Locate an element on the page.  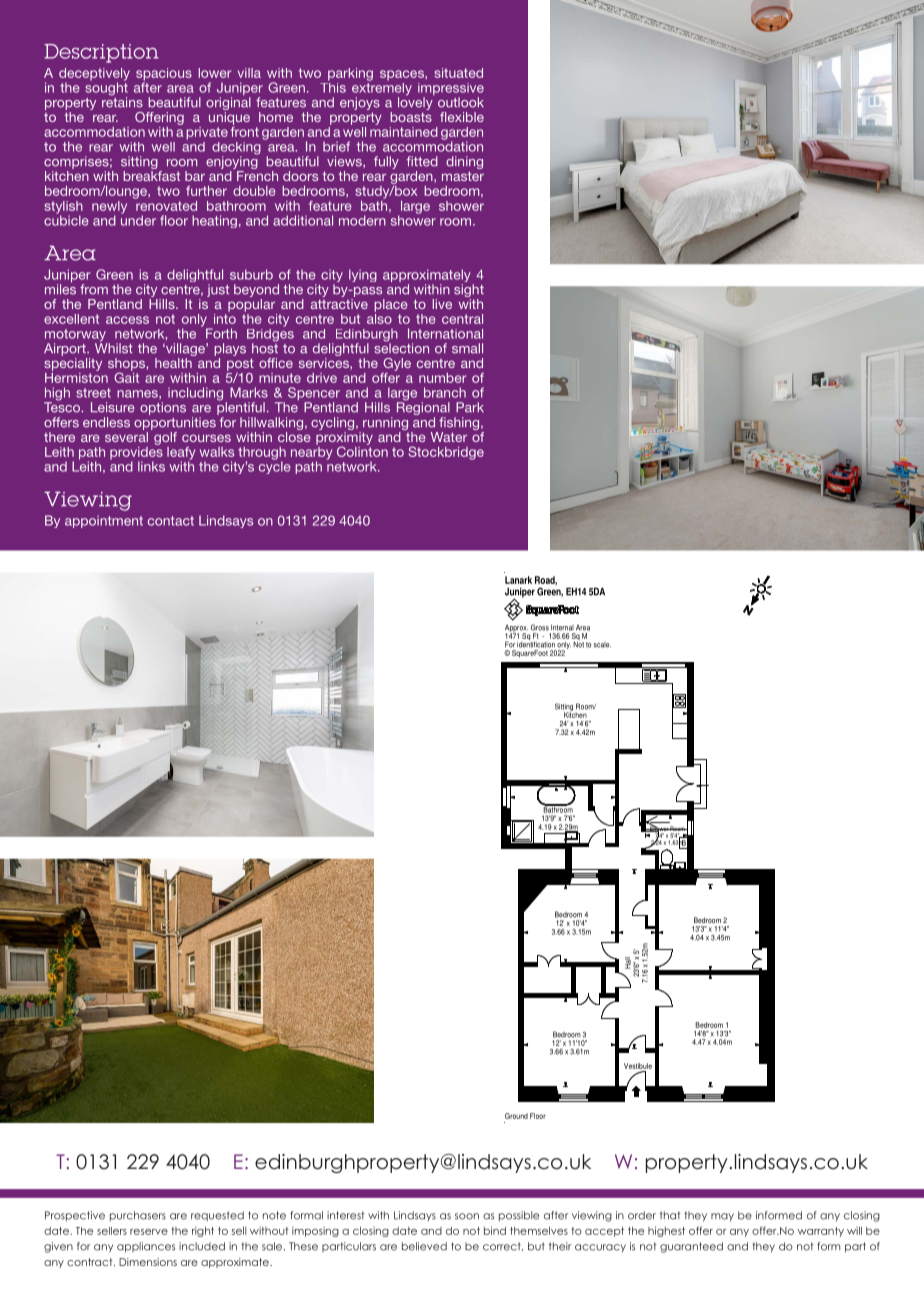
impressive is located at coordinates (451, 90).
